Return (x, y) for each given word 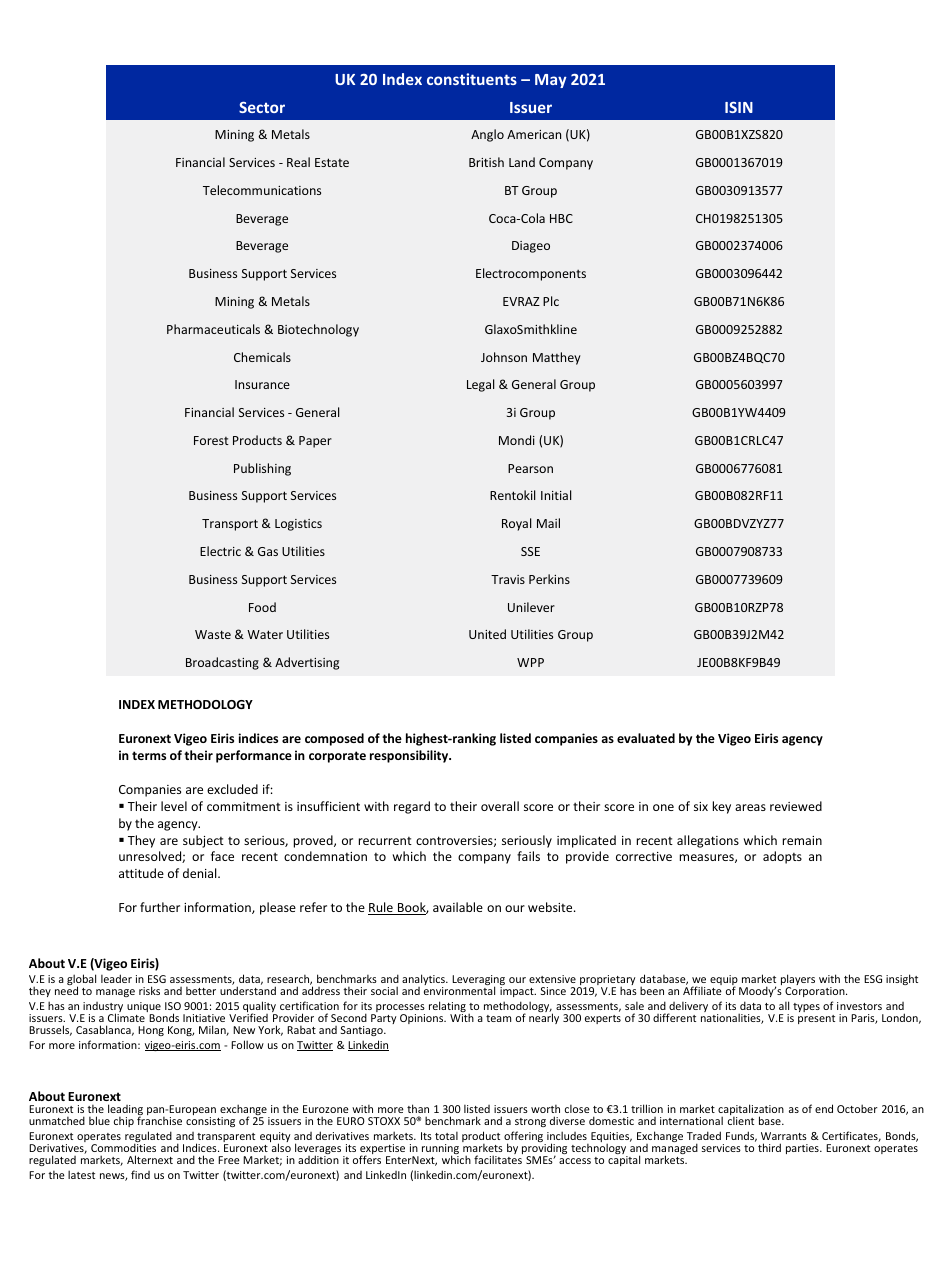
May (551, 81)
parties (803, 1149)
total (446, 1136)
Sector (262, 107)
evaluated (646, 738)
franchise (159, 1120)
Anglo (487, 135)
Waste (213, 634)
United (487, 634)
